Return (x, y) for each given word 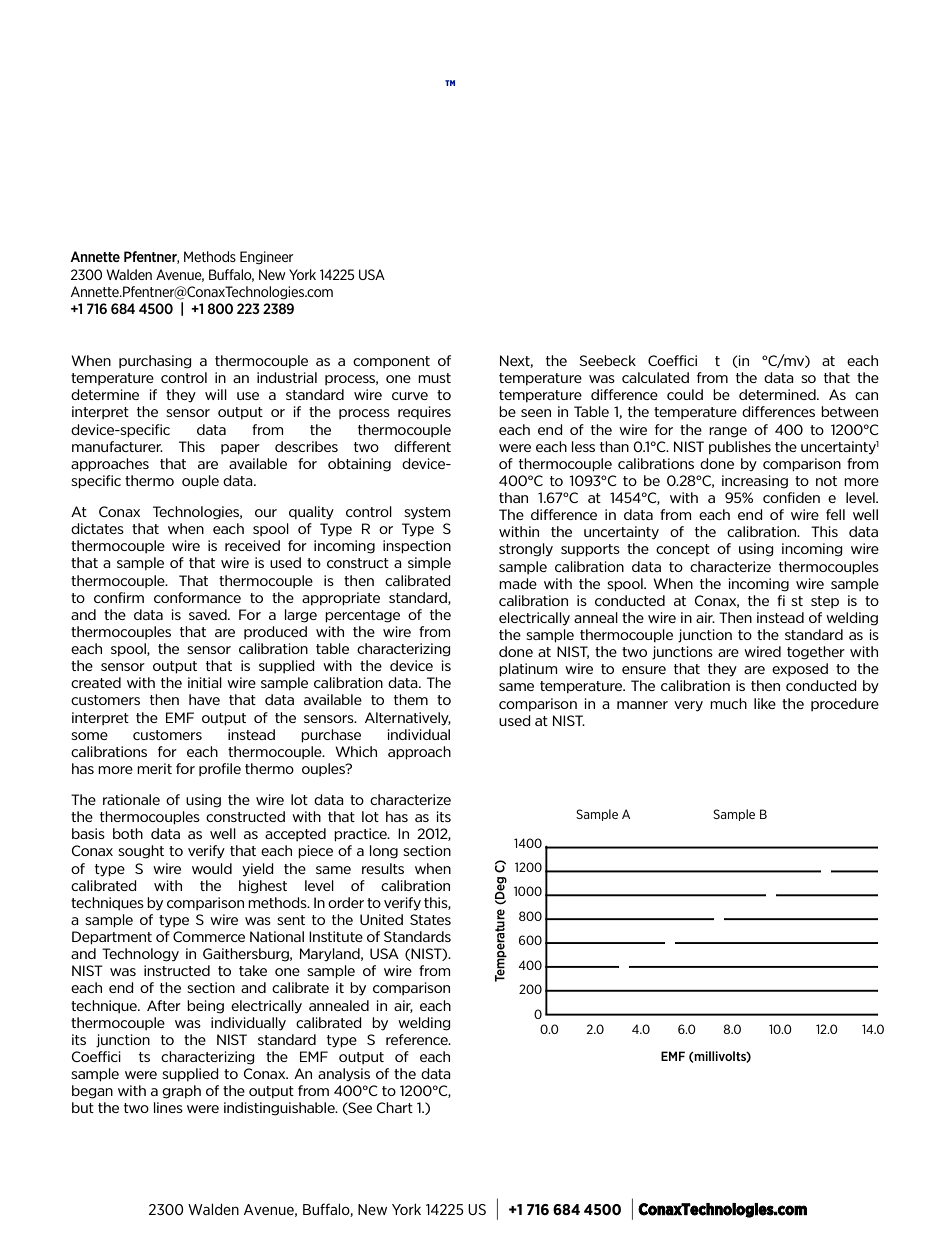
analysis (344, 1075)
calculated (655, 377)
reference (418, 1039)
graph (181, 1092)
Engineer (266, 258)
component (391, 362)
